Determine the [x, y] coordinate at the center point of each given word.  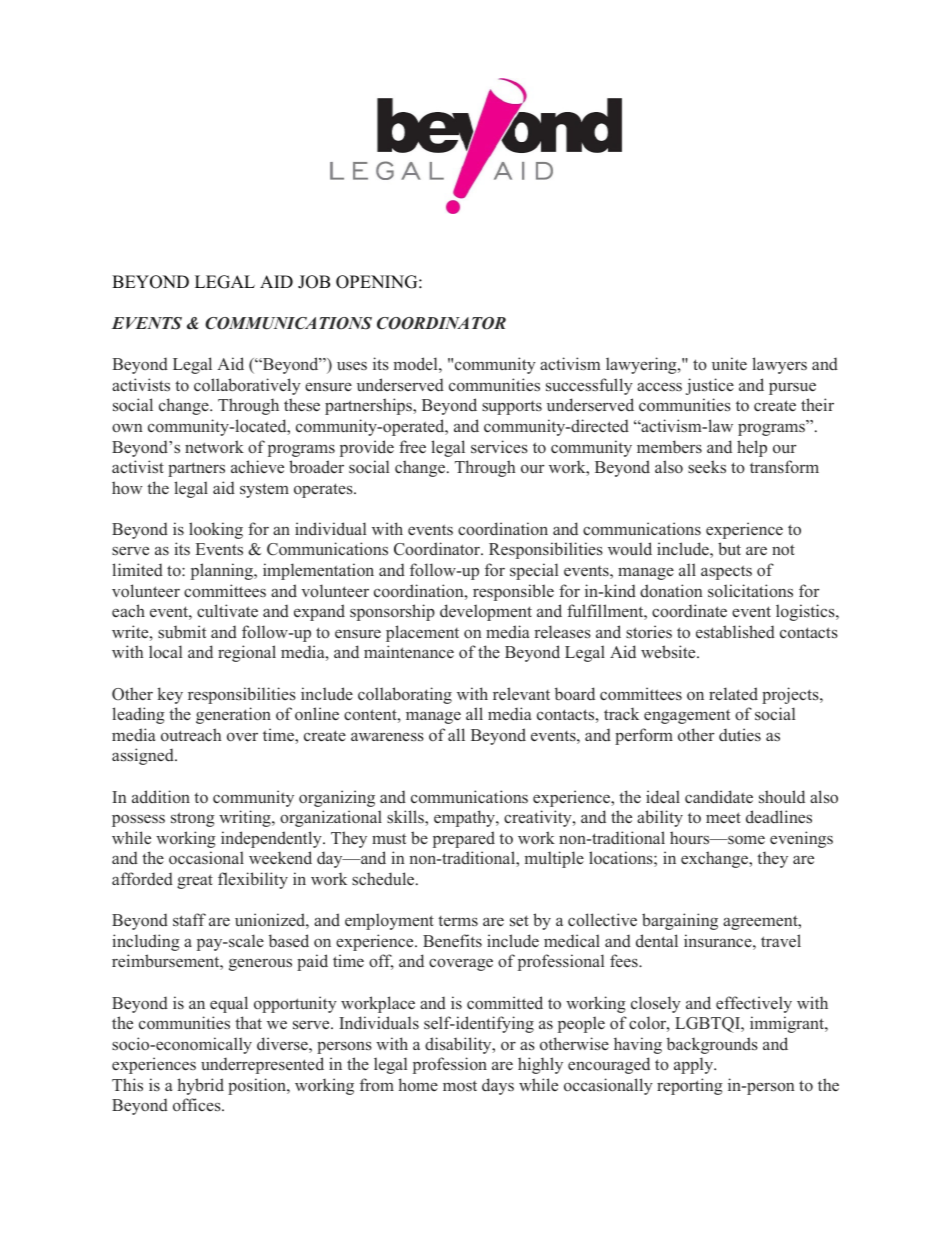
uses [352, 365]
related [733, 693]
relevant [521, 693]
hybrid [200, 1086]
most [460, 1086]
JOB [314, 282]
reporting [690, 1086]
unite [729, 363]
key [170, 695]
